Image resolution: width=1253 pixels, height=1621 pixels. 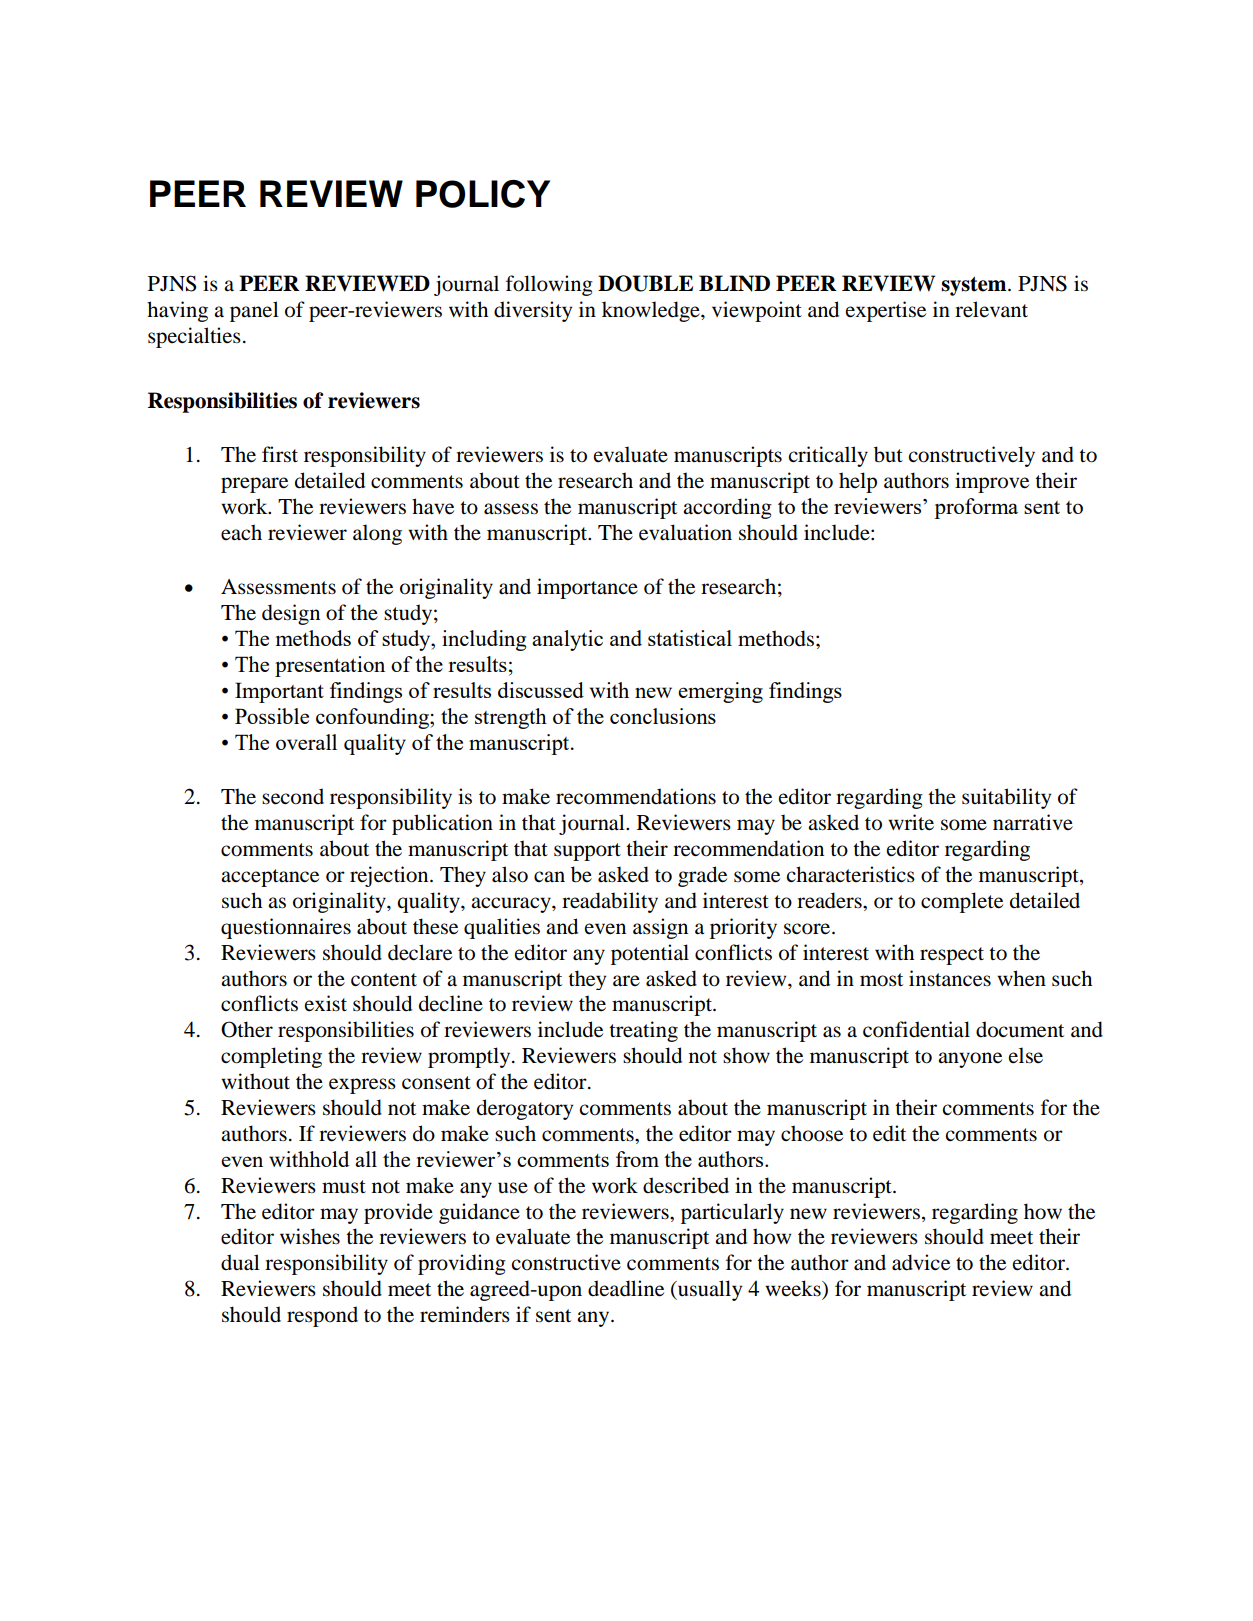 I want to click on system, so click(x=975, y=286).
